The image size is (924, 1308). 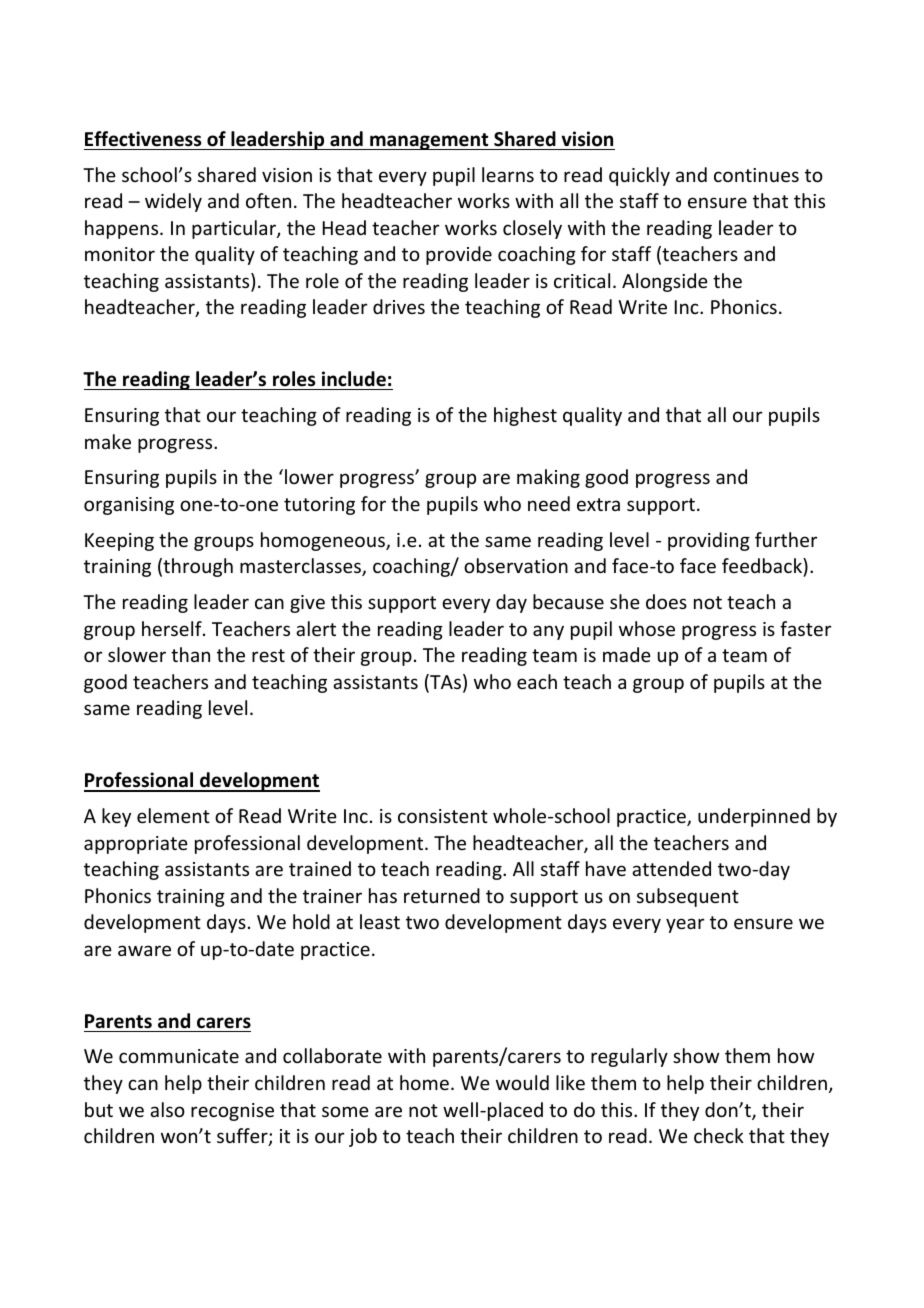 What do you see at coordinates (756, 175) in the page?
I see `continues` at bounding box center [756, 175].
